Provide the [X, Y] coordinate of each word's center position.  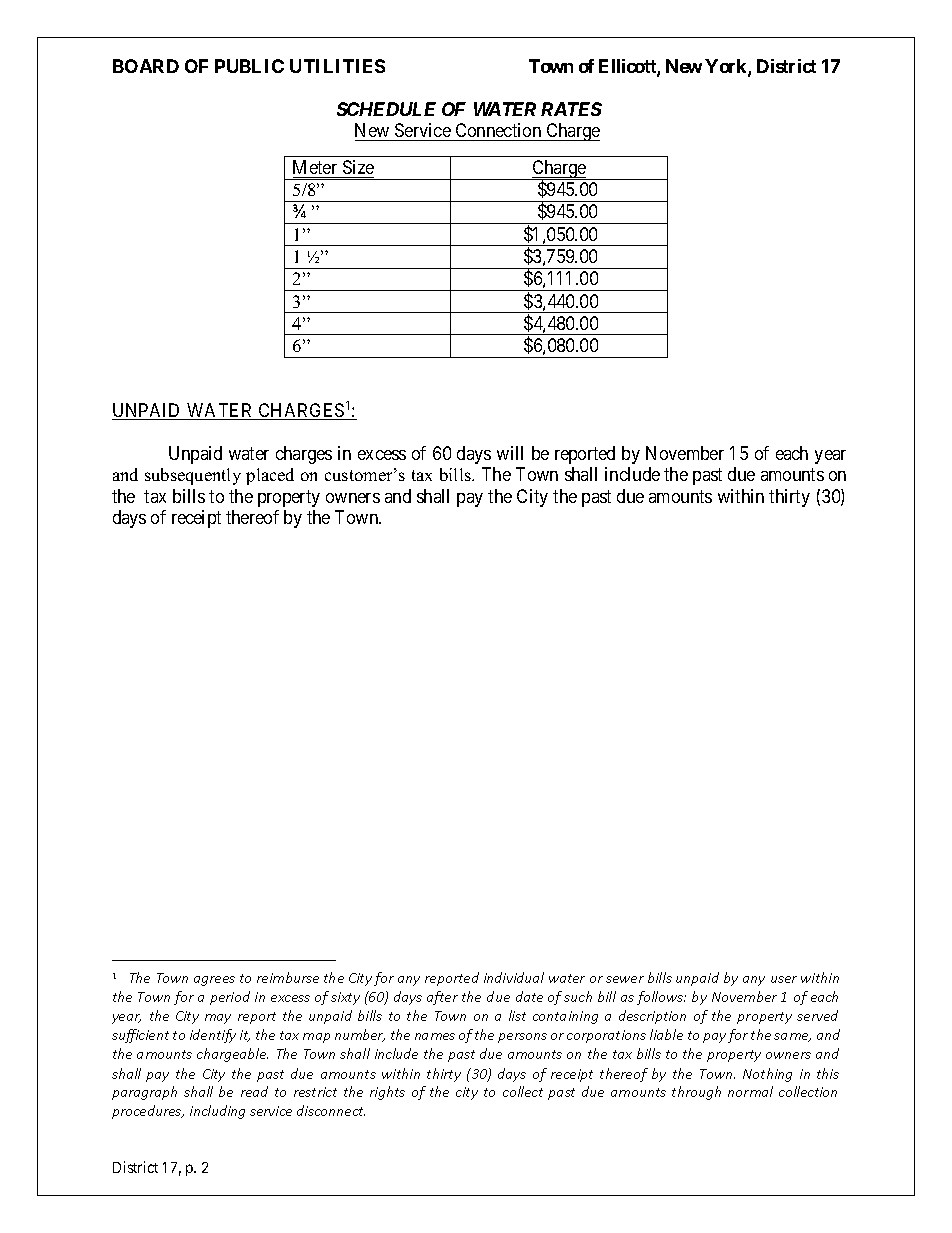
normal [750, 1091]
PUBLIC [249, 66]
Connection [498, 132]
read [254, 1091]
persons [522, 1038]
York [727, 67]
